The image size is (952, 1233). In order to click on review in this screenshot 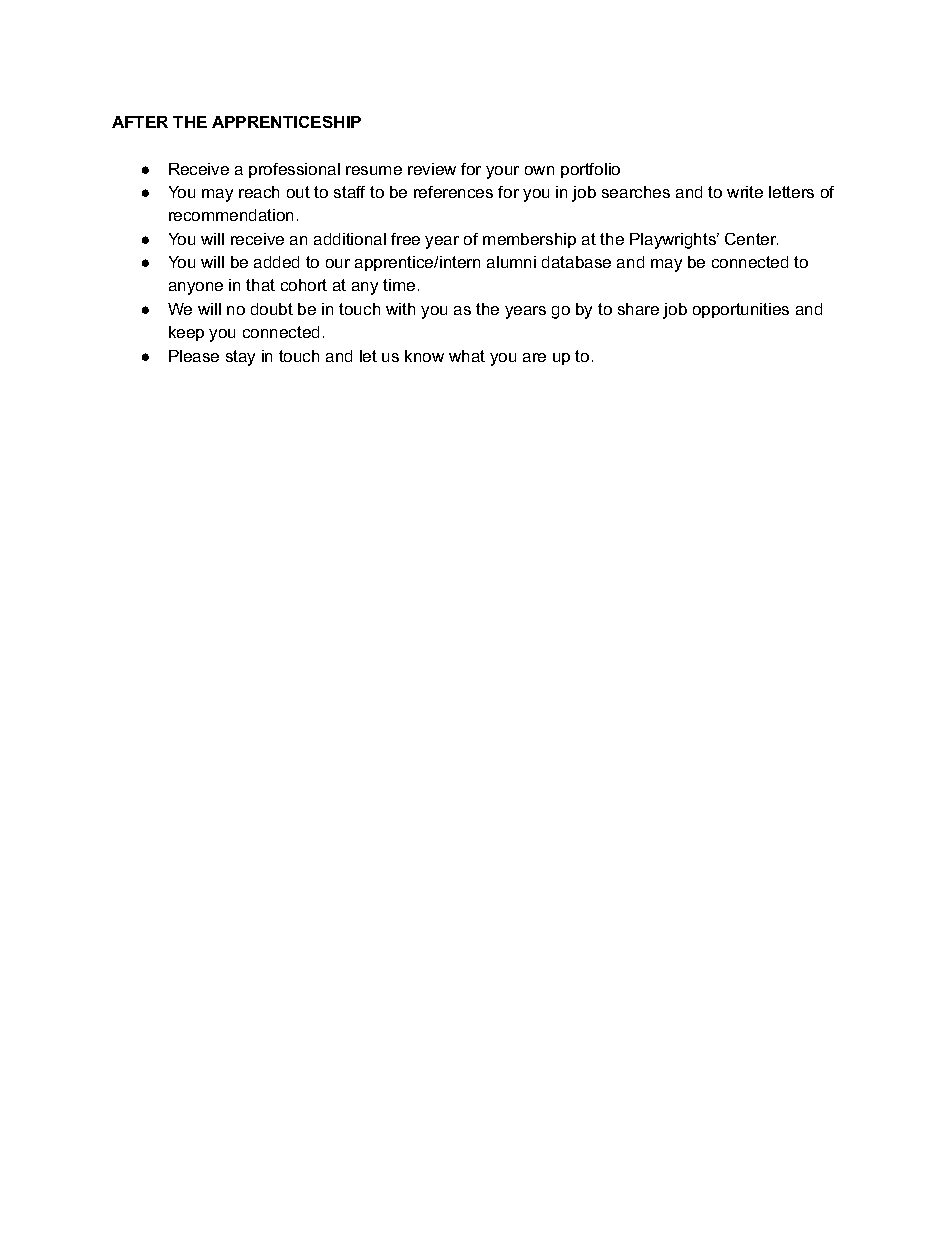, I will do `click(432, 169)`.
